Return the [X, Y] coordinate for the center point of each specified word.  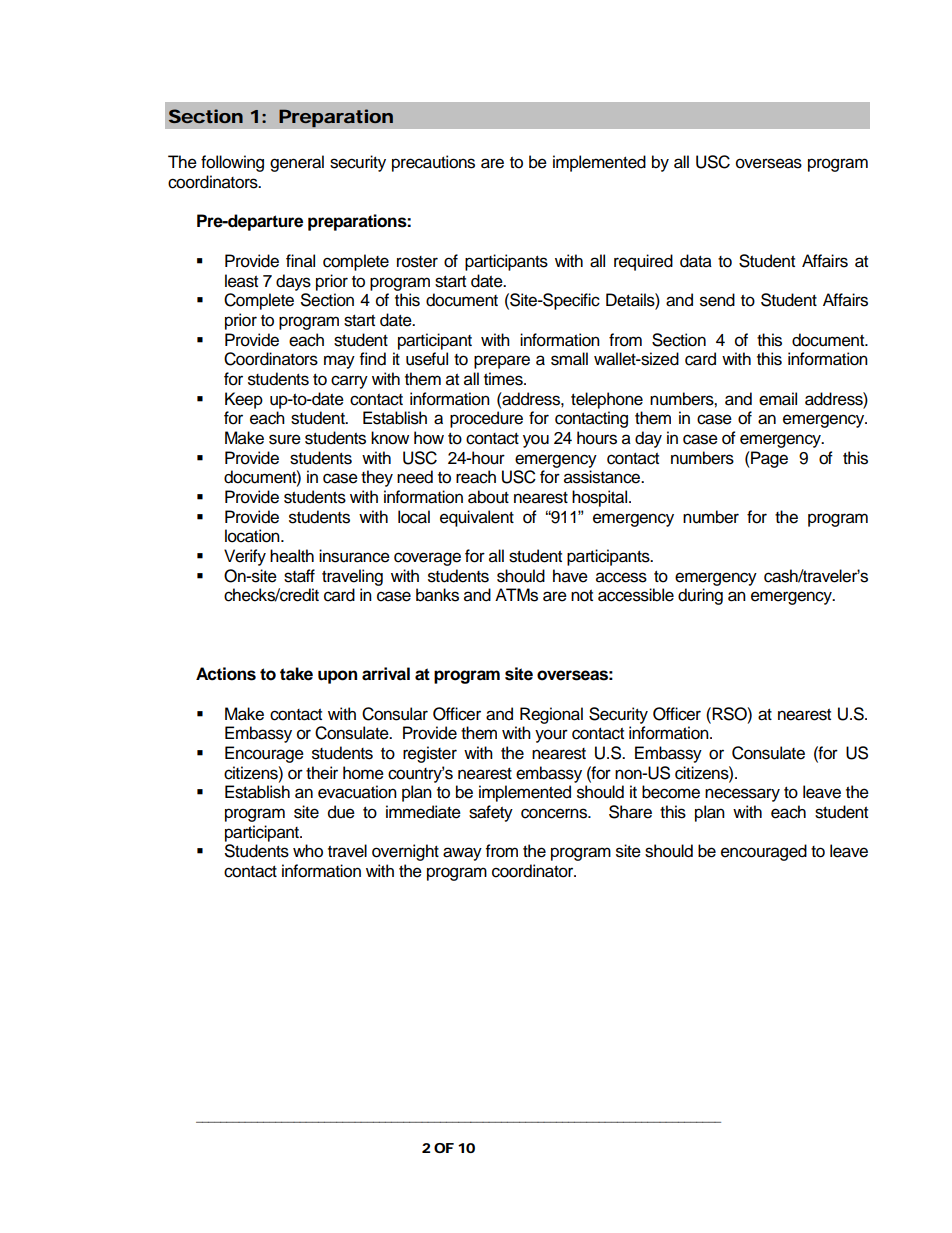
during [700, 596]
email [778, 399]
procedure [486, 419]
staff [299, 576]
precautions [433, 163]
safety [491, 813]
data [696, 261]
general [297, 163]
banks [437, 595]
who [308, 851]
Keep [244, 400]
